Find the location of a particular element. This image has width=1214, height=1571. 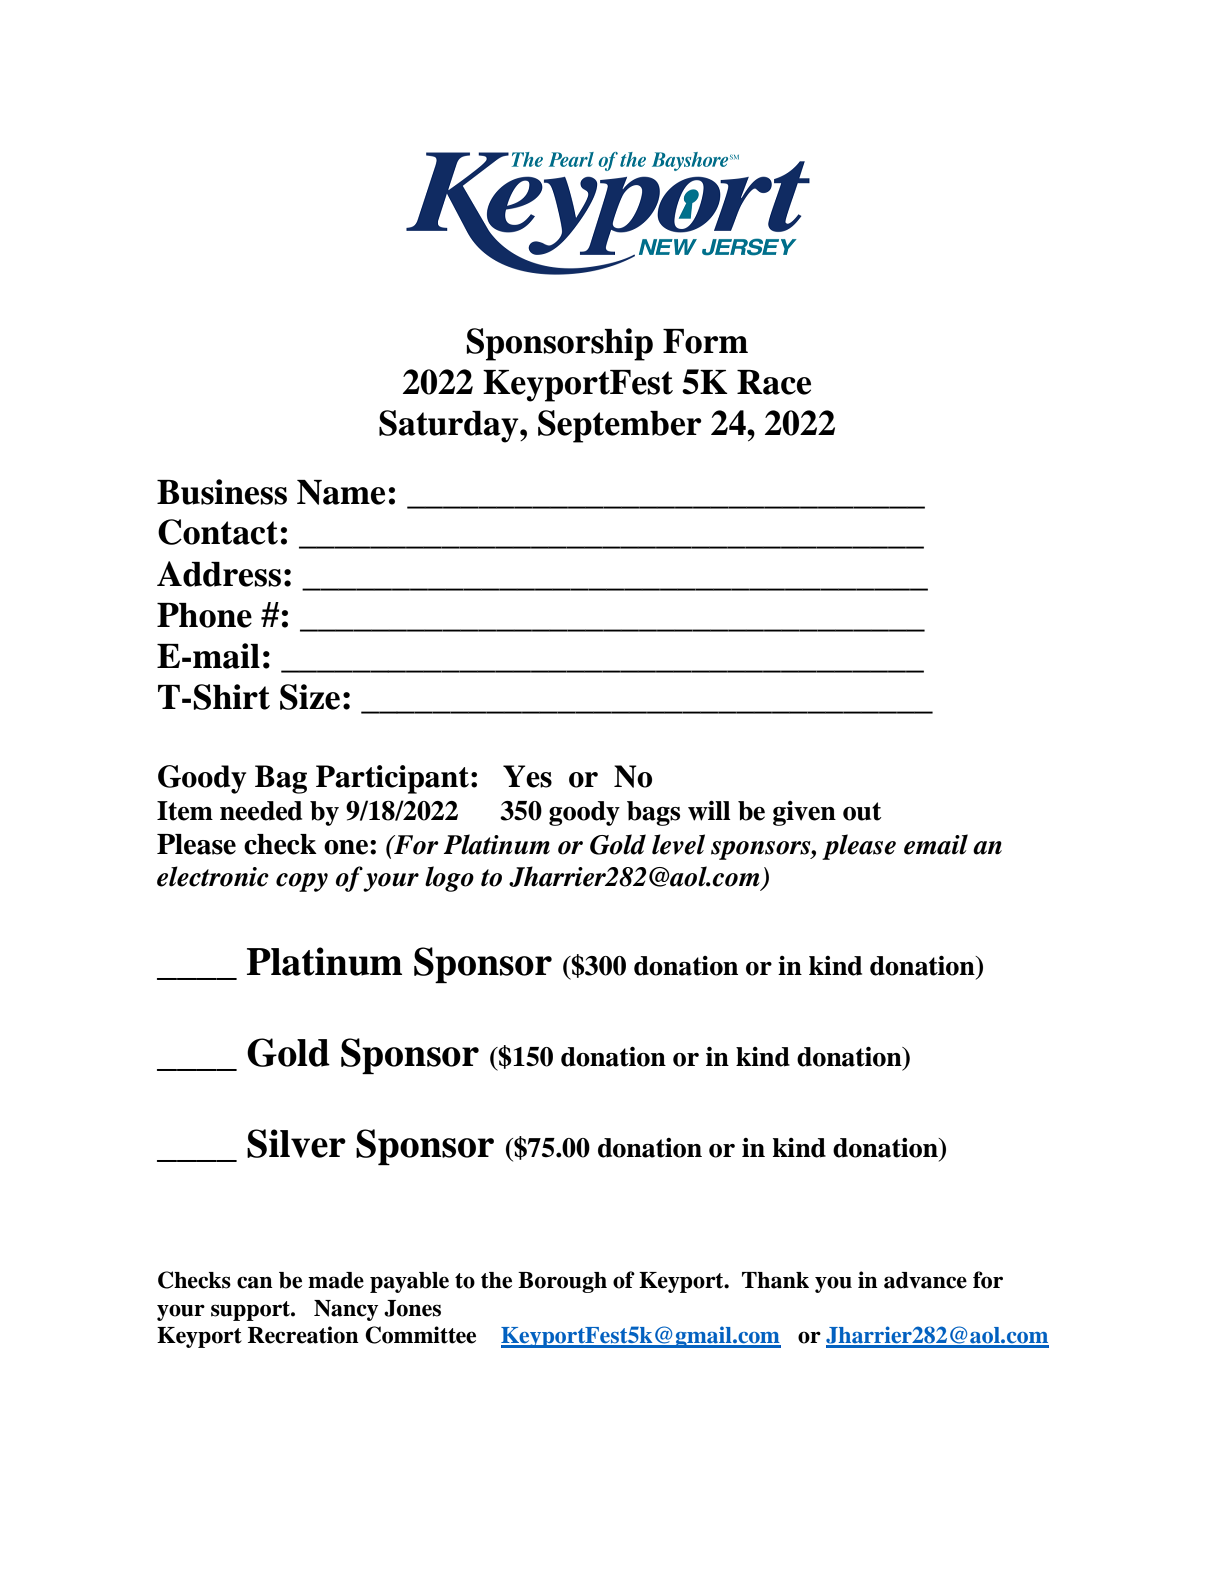

Yes is located at coordinates (527, 776).
